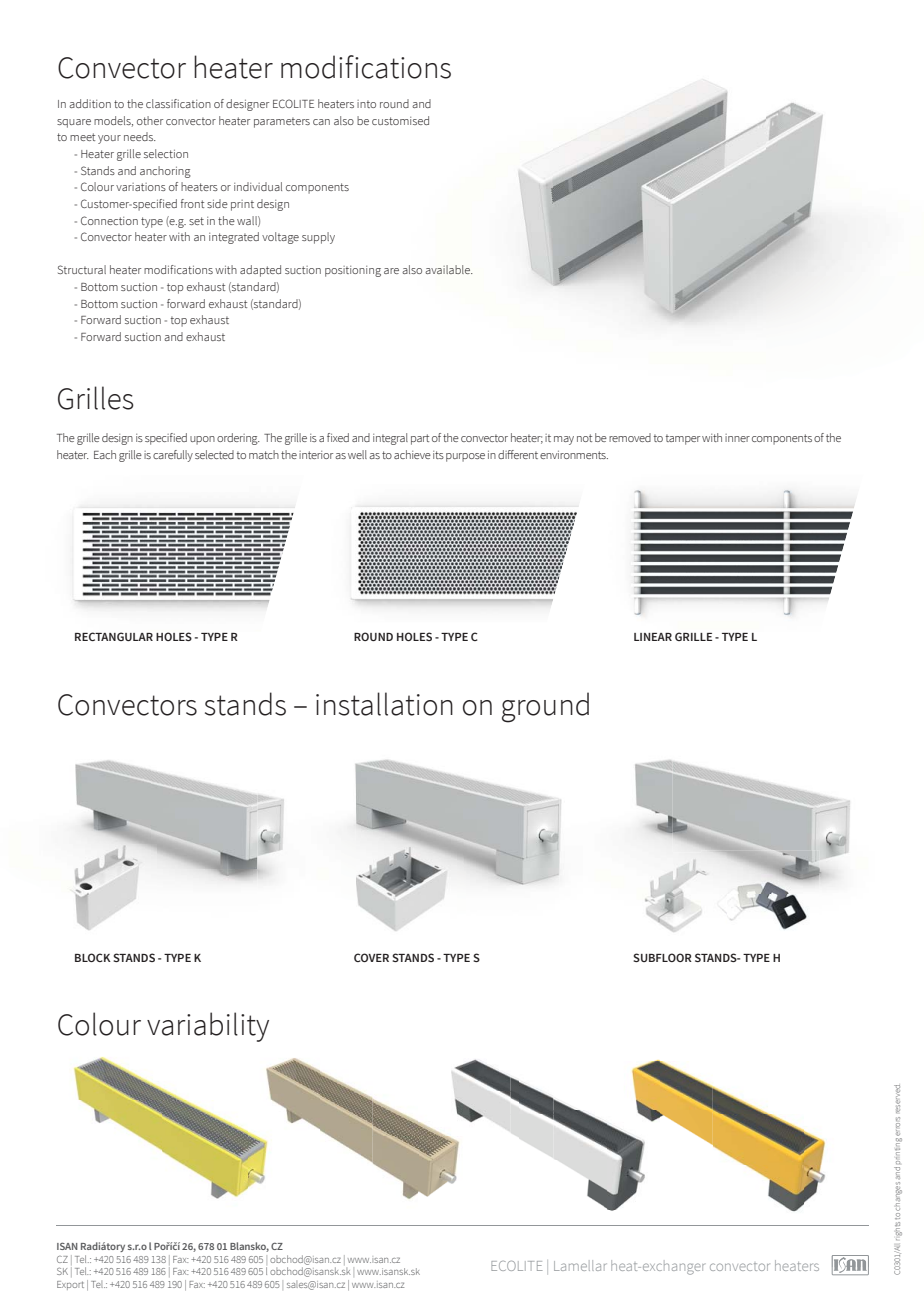  Describe the element at coordinates (93, 957) in the document. I see `BLOCK` at that location.
